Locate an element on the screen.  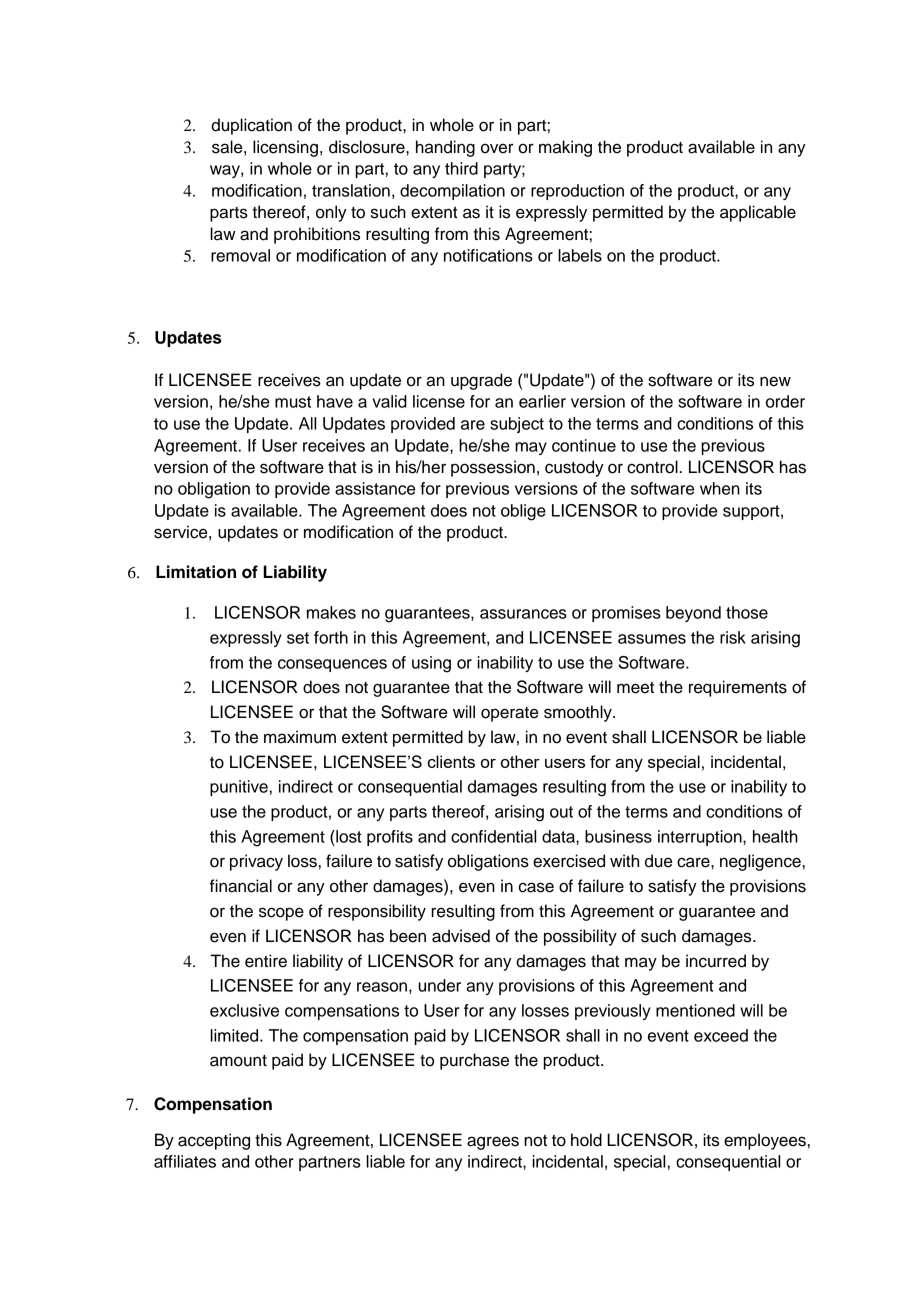
set is located at coordinates (298, 638).
